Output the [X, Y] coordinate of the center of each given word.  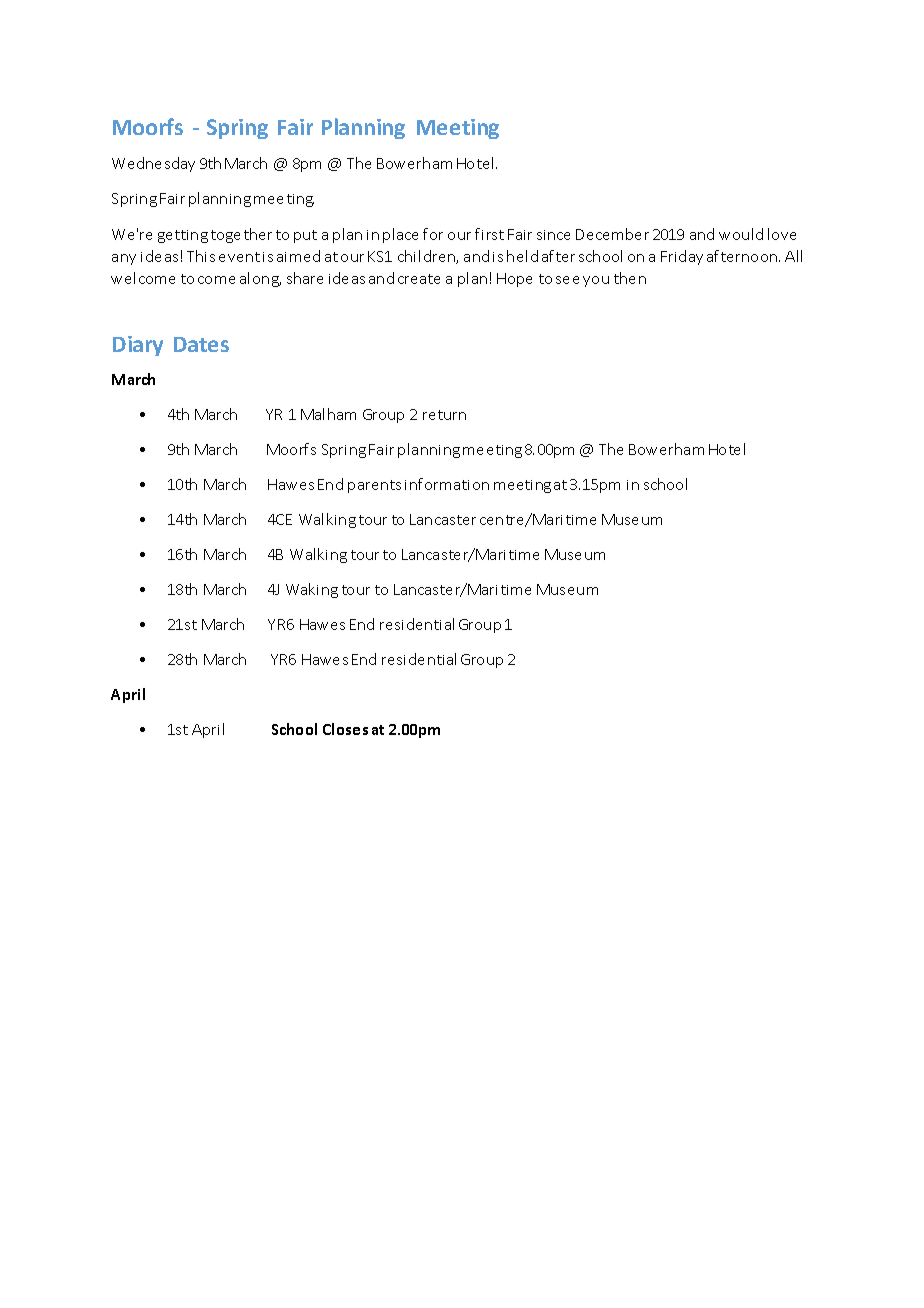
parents [374, 486]
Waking [312, 590]
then [630, 278]
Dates [201, 344]
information [447, 484]
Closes [345, 729]
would [741, 234]
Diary [138, 346]
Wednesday [153, 164]
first [489, 234]
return [444, 415]
